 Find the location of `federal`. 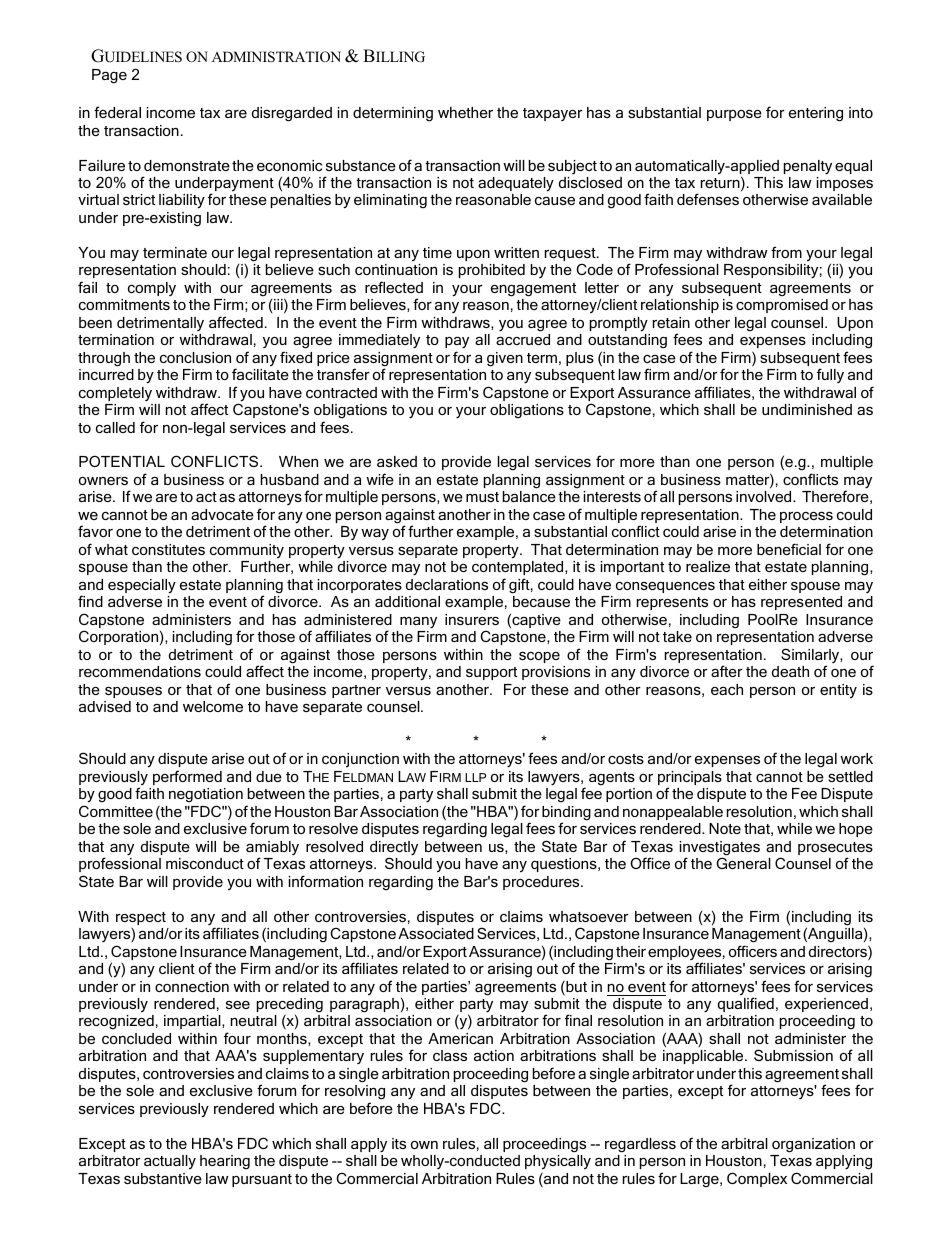

federal is located at coordinates (117, 112).
